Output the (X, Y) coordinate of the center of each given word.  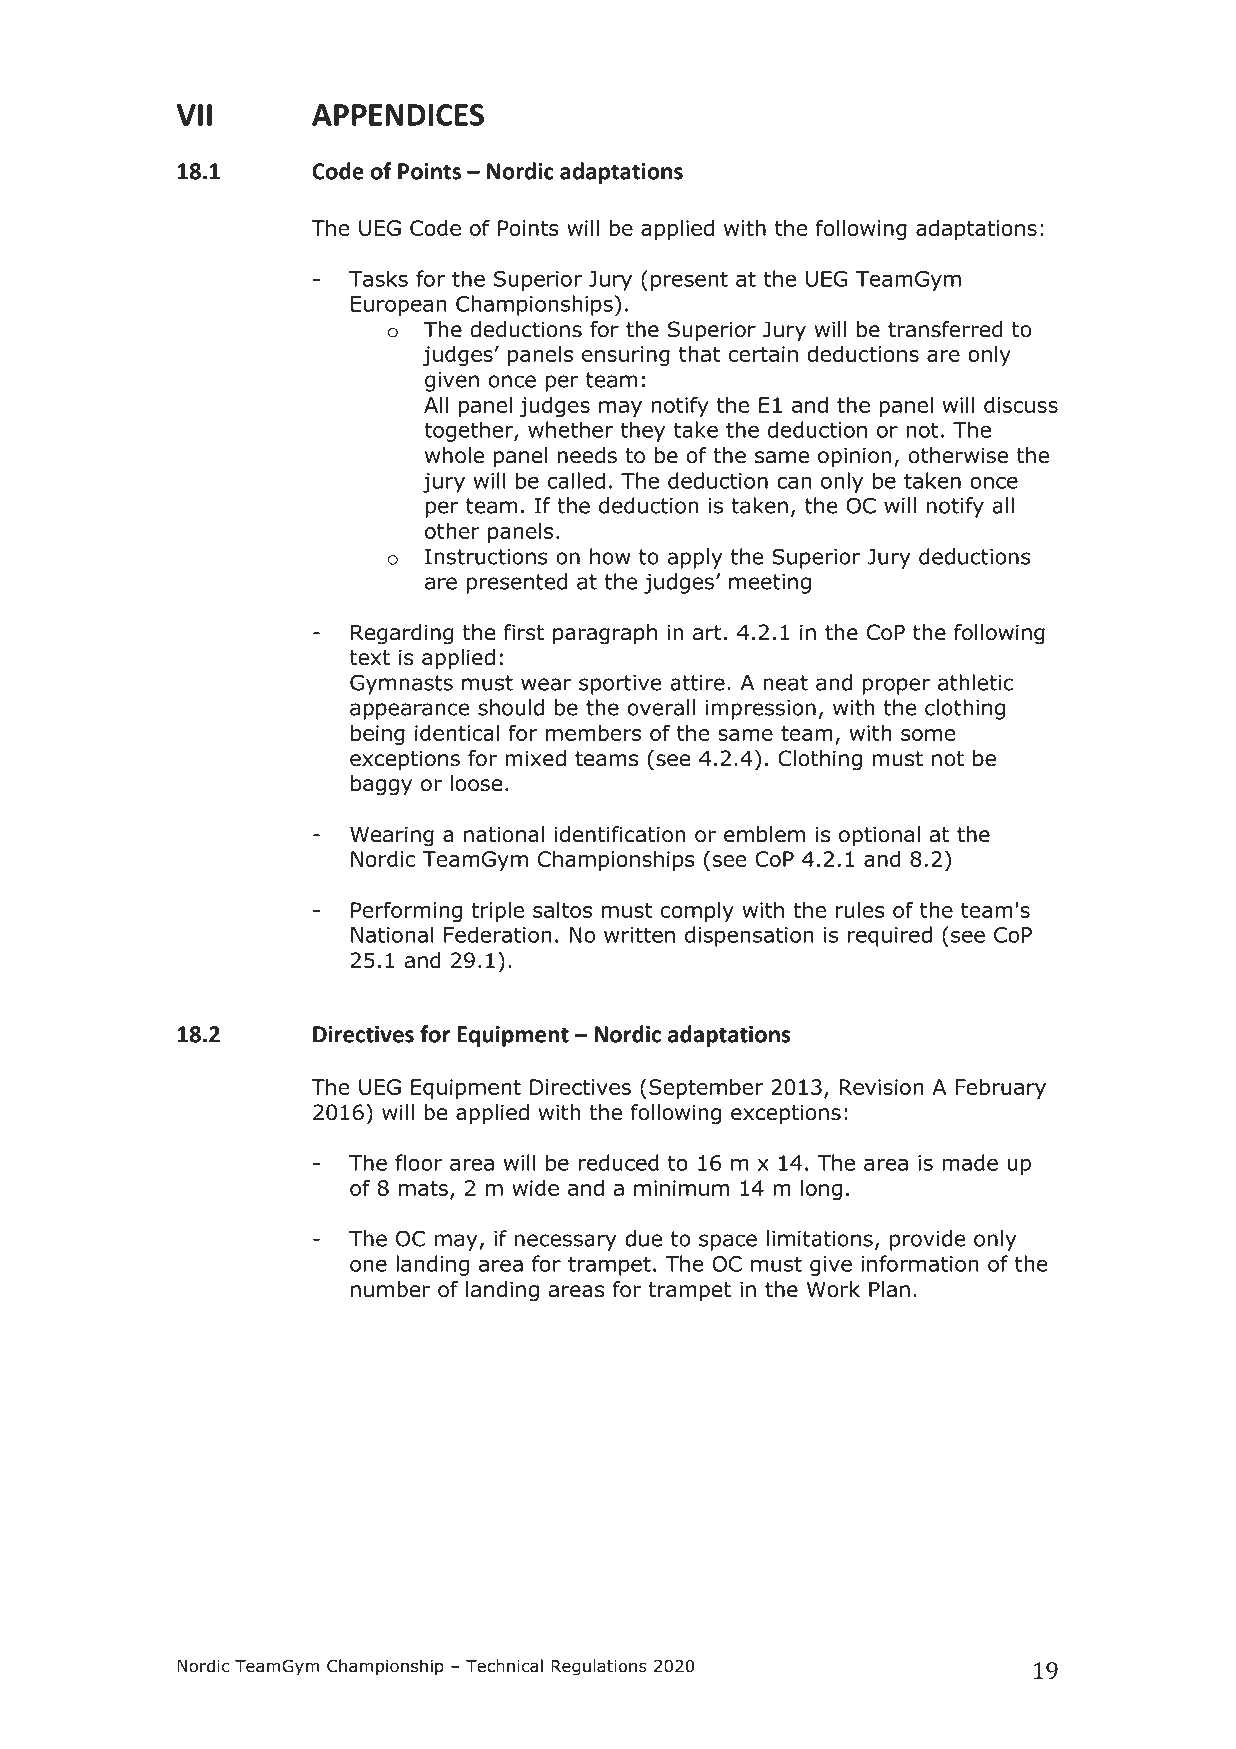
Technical (504, 1666)
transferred (945, 329)
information (920, 1263)
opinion (855, 457)
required (890, 936)
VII (194, 115)
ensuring (626, 356)
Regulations (599, 1667)
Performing (406, 911)
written (639, 935)
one (368, 1265)
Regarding (402, 634)
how (610, 556)
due (643, 1238)
